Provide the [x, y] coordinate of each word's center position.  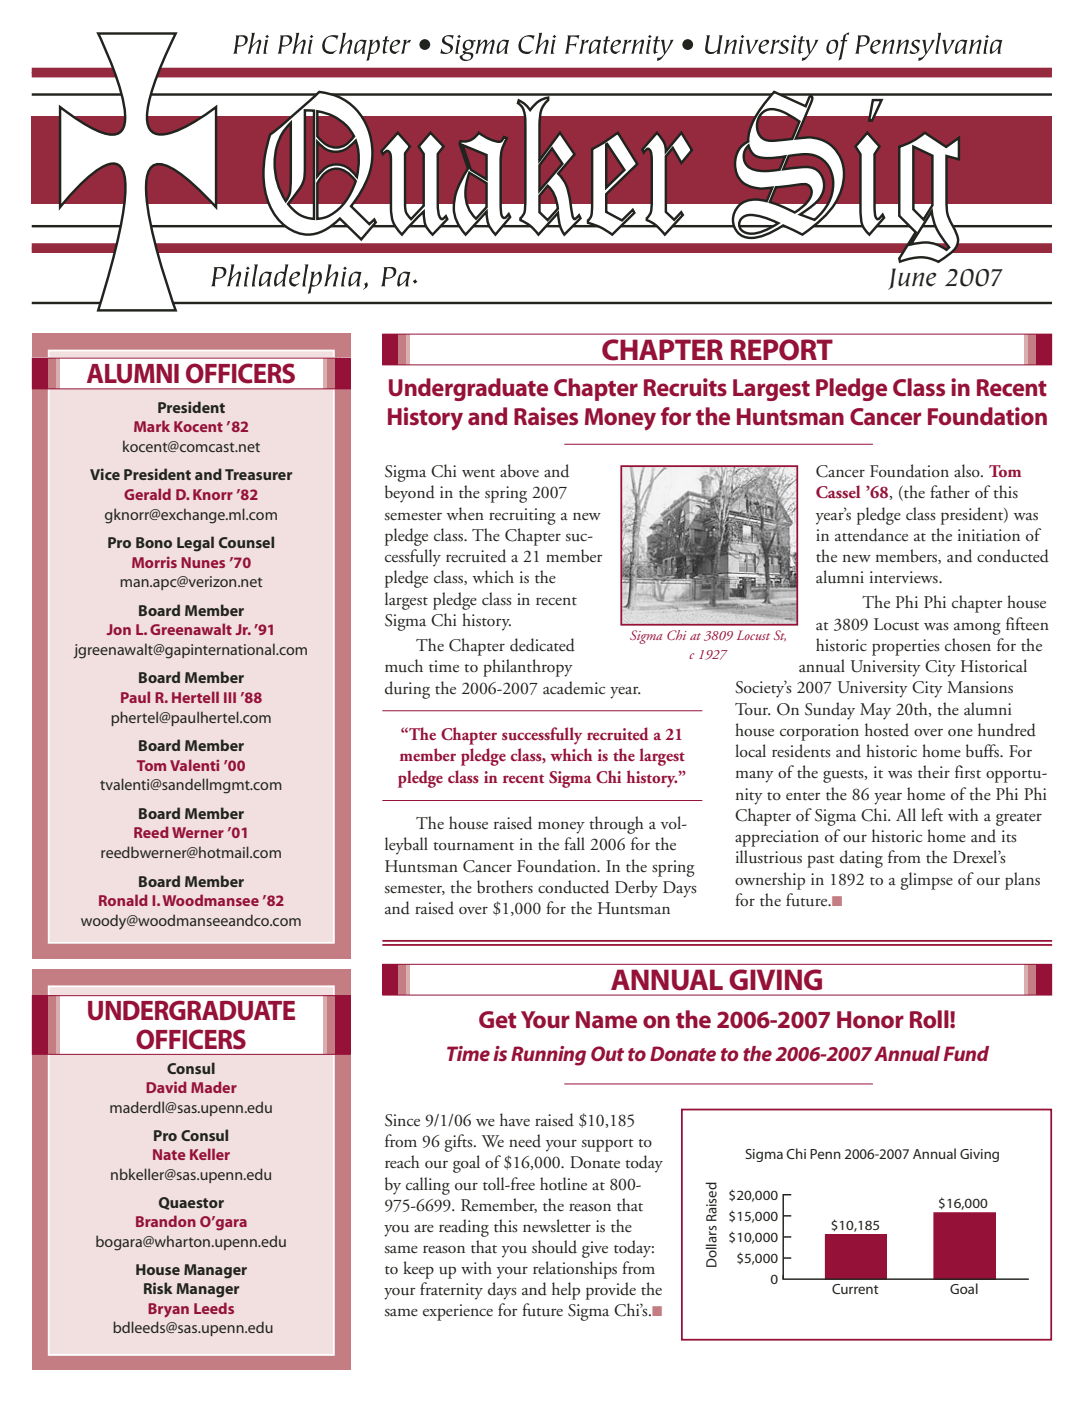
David [166, 1087]
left [932, 814]
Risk [158, 1288]
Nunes [203, 562]
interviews [905, 577]
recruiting [522, 516]
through [616, 825]
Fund [966, 1053]
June [912, 279]
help [566, 1291]
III [230, 697]
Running [548, 1056]
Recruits [685, 387]
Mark [152, 426]
